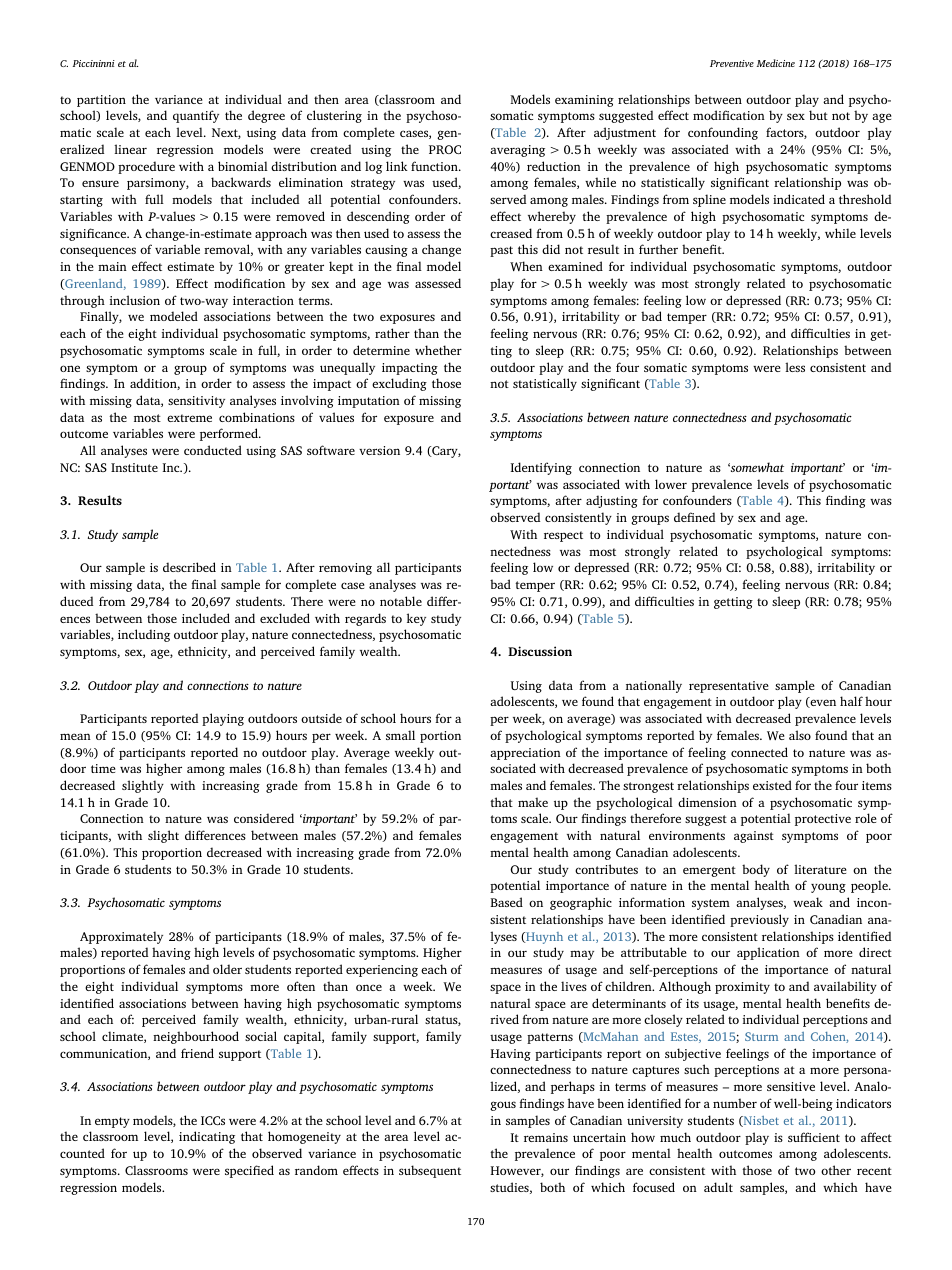 This screenshot has height=1270, width=952. I want to click on subsequent, so click(430, 1171).
